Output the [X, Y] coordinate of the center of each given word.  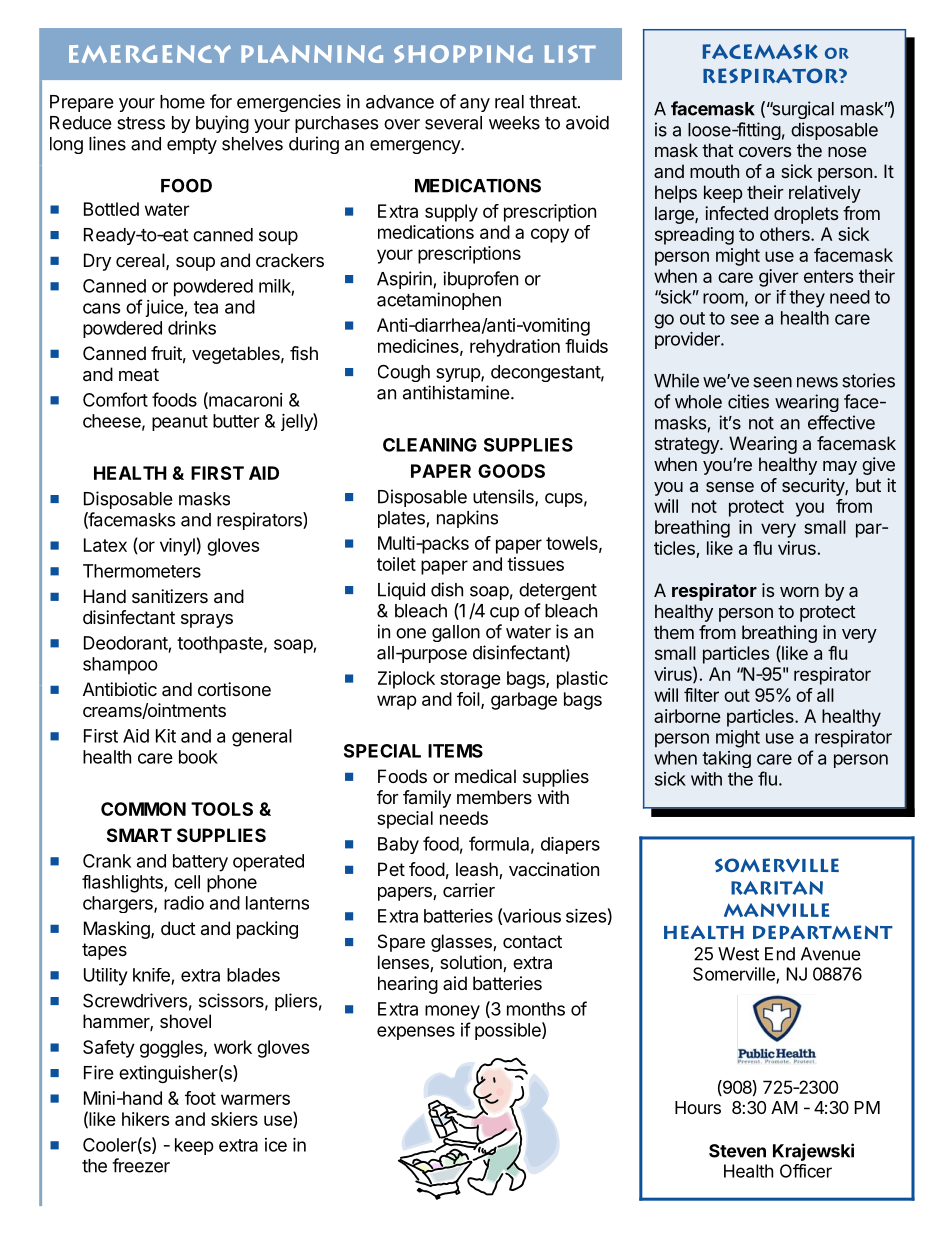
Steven [737, 1151]
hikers [145, 1119]
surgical [802, 110]
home [182, 102]
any [475, 105]
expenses [416, 1033]
